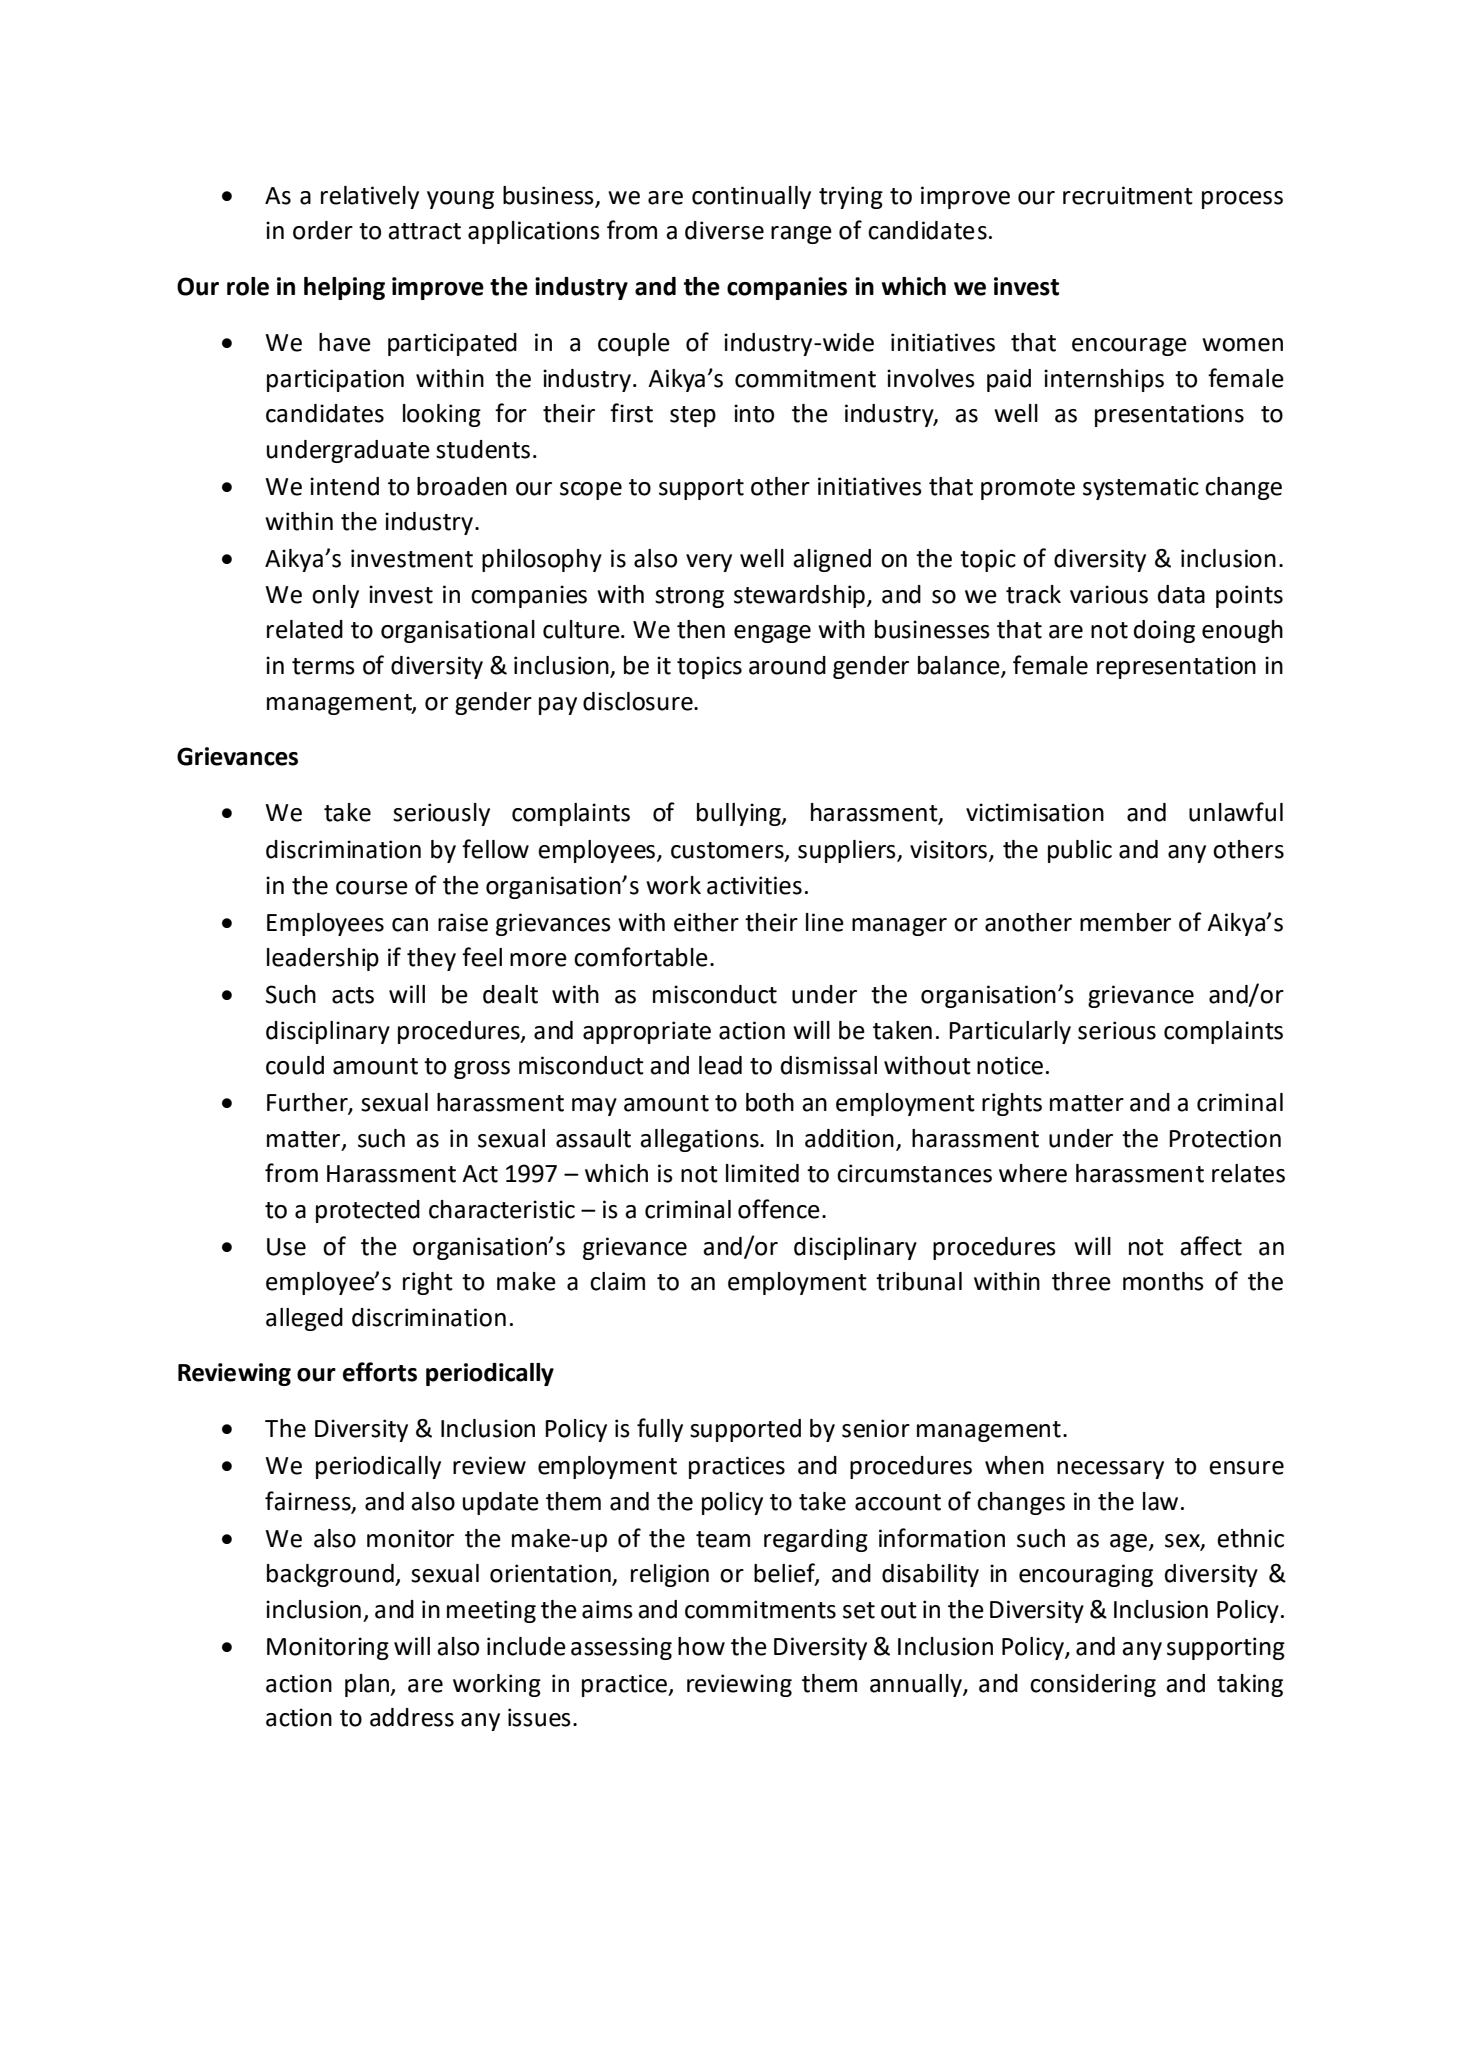  What do you see at coordinates (323, 230) in the page?
I see `order` at bounding box center [323, 230].
